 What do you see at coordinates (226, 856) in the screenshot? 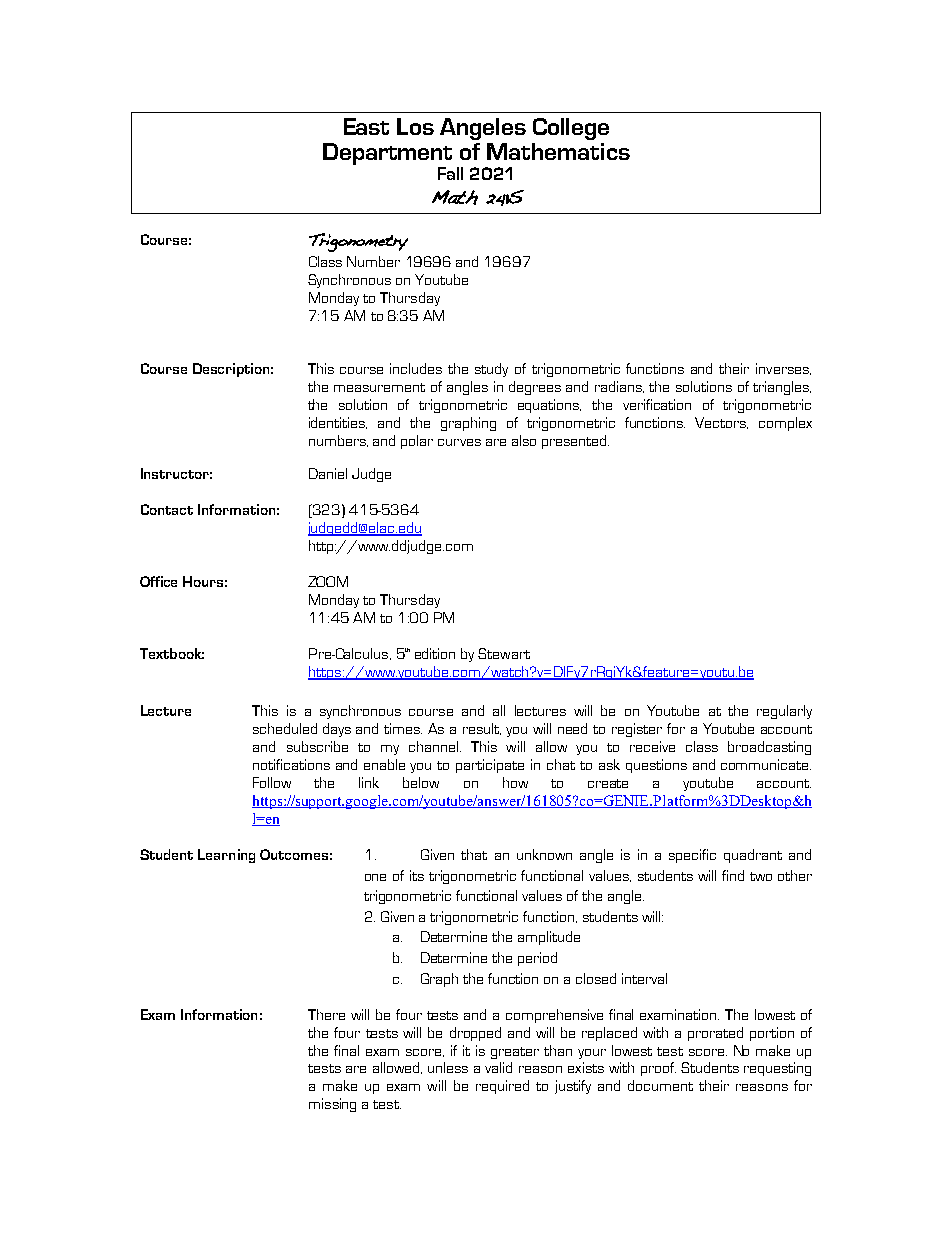
I see `Learning` at bounding box center [226, 856].
